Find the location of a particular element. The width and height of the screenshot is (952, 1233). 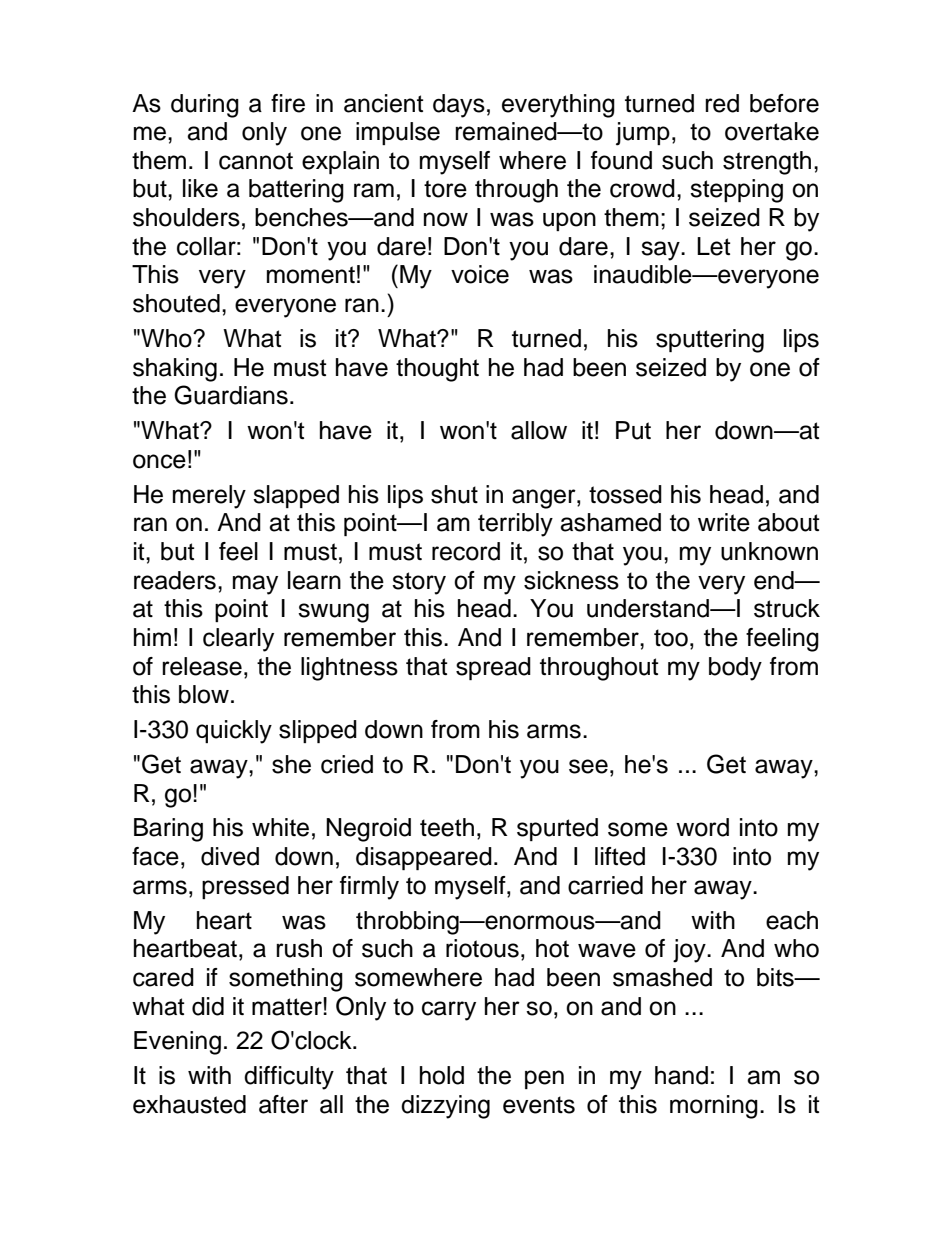

teeth is located at coordinates (447, 827).
